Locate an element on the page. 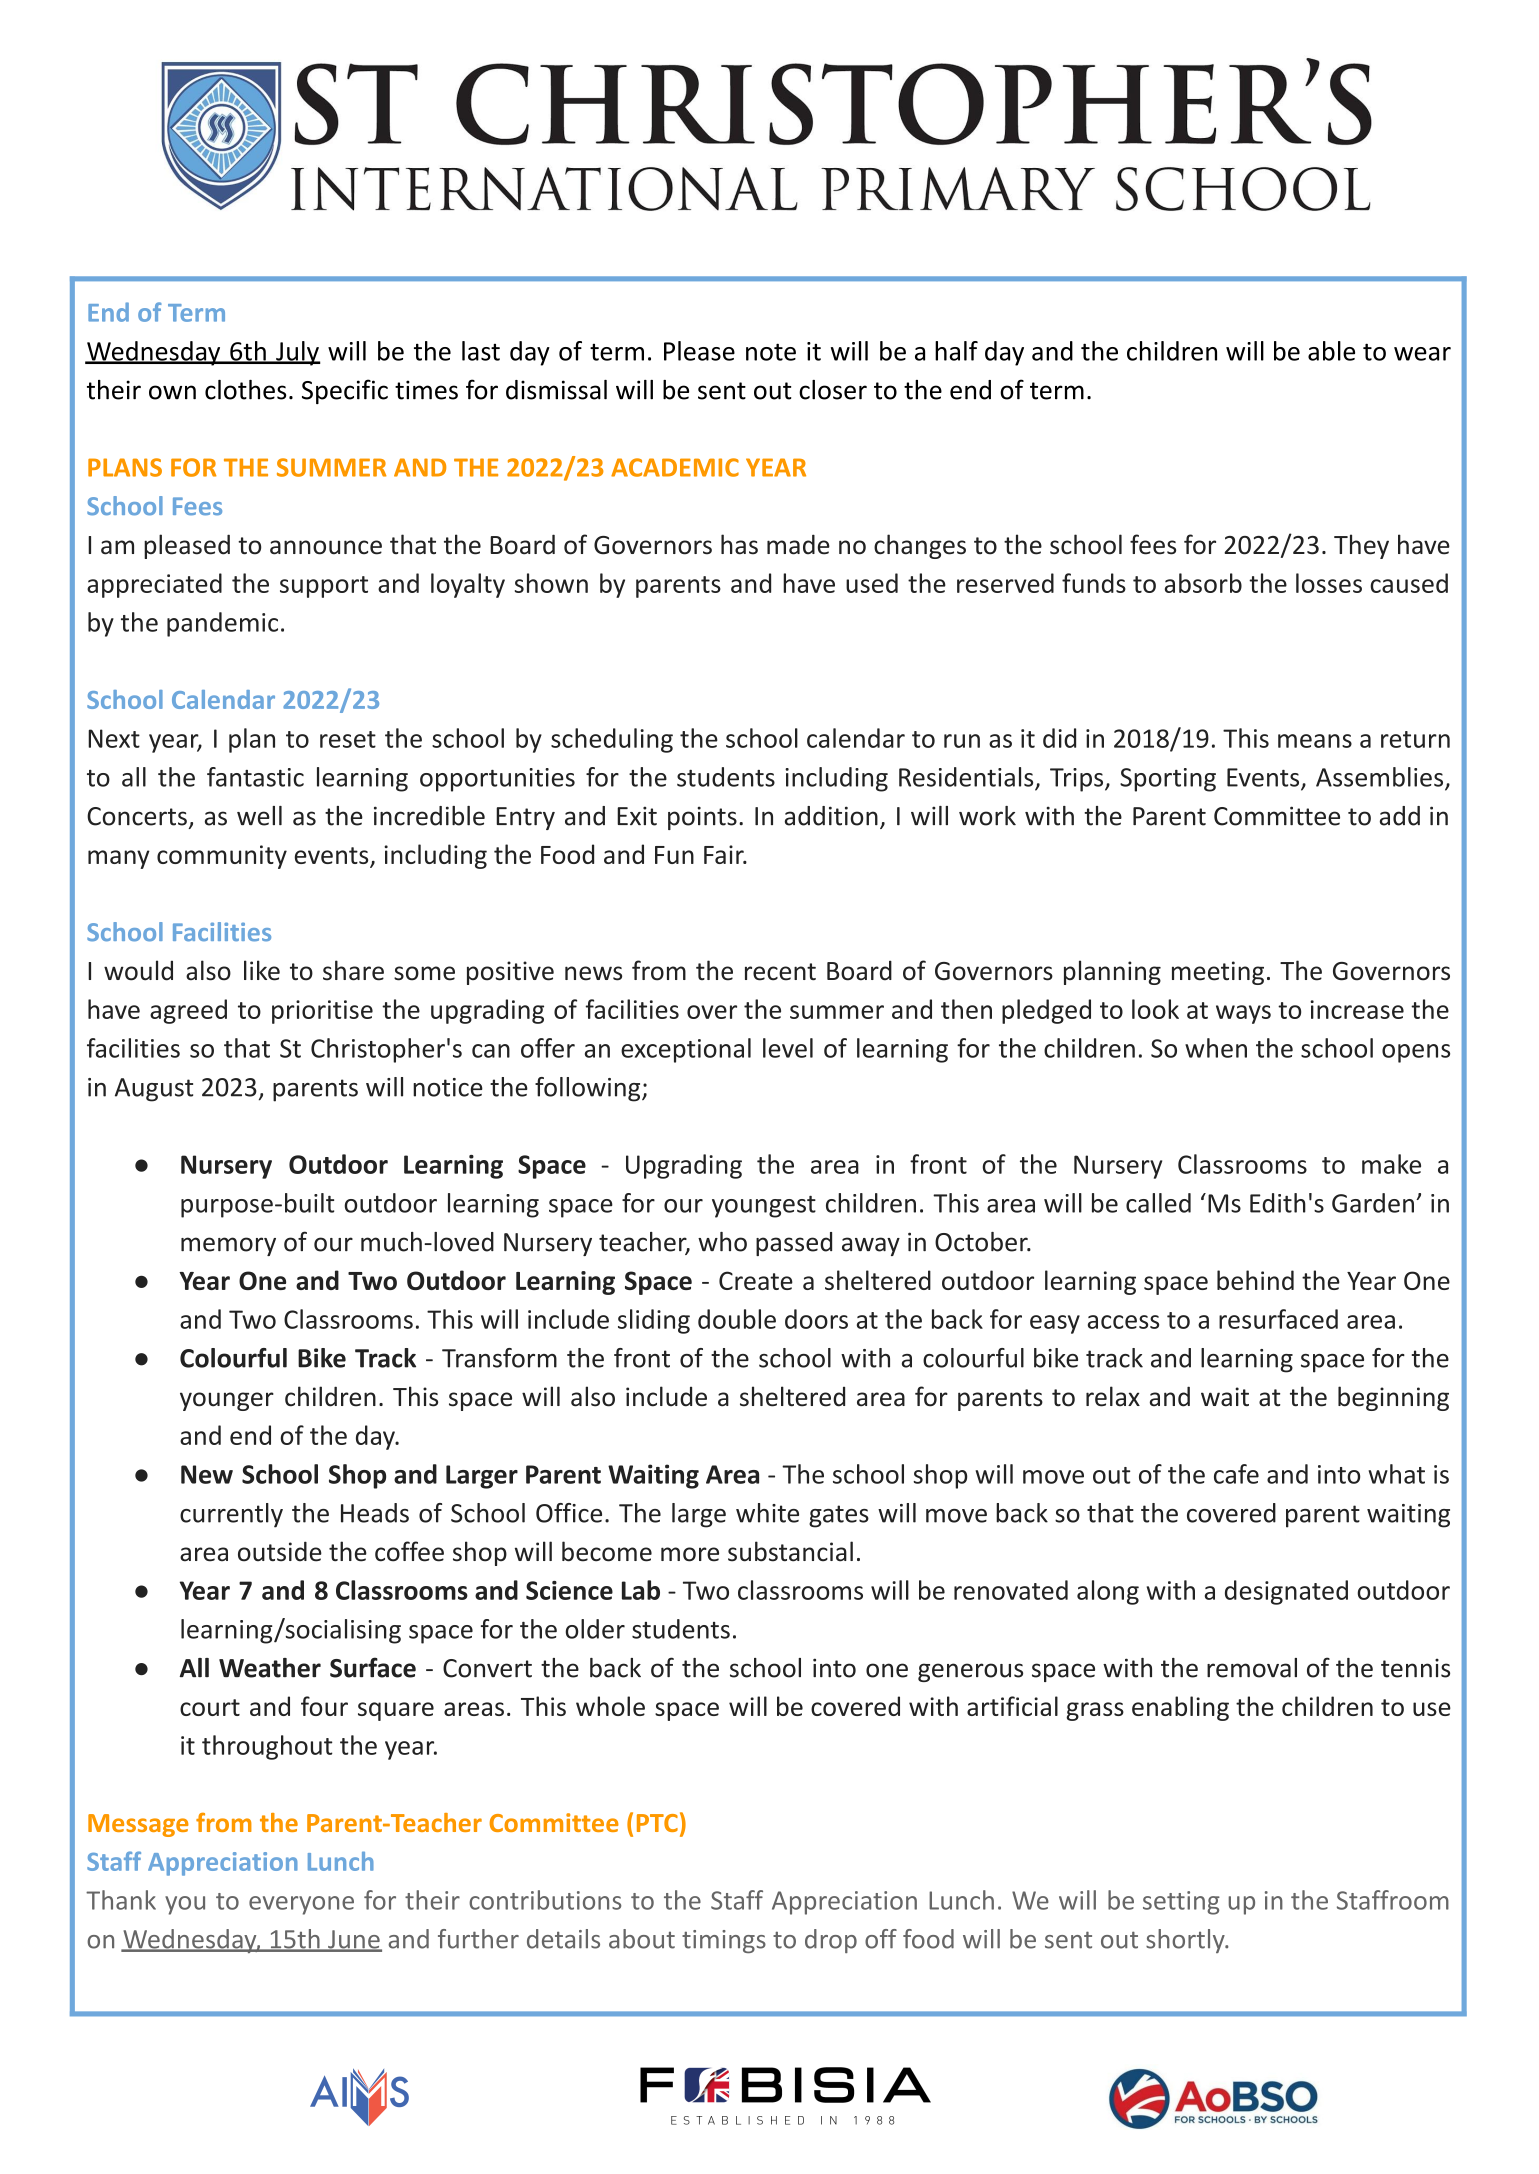 This document has height=2174, width=1539. setting is located at coordinates (1181, 1903).
